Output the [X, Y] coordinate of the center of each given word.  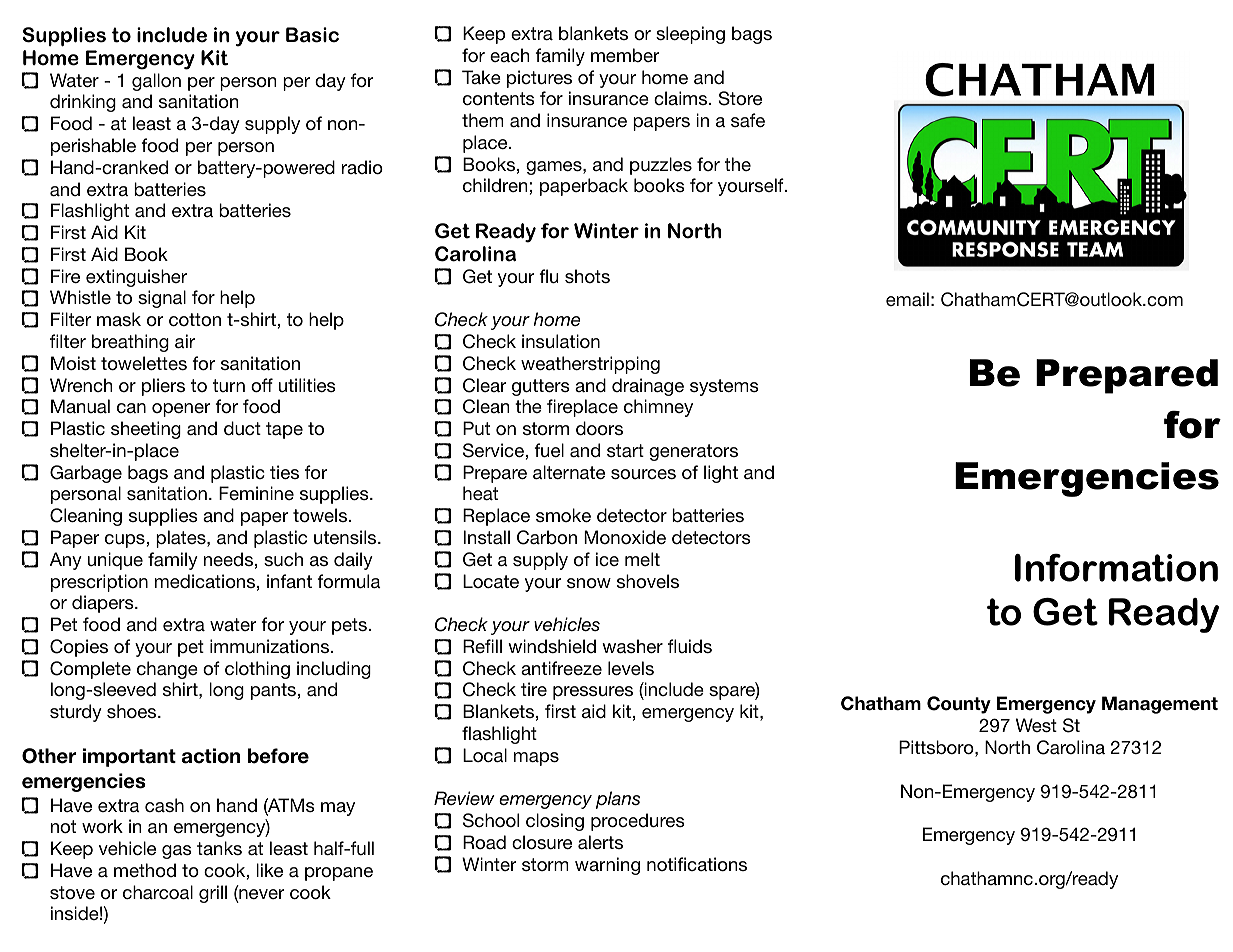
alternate [569, 472]
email [907, 299]
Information [1116, 568]
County [959, 705]
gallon [156, 82]
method [145, 870]
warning [607, 866]
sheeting [146, 430]
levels [631, 668]
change [167, 670]
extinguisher [136, 278]
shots [587, 276]
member [625, 55]
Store [740, 98]
